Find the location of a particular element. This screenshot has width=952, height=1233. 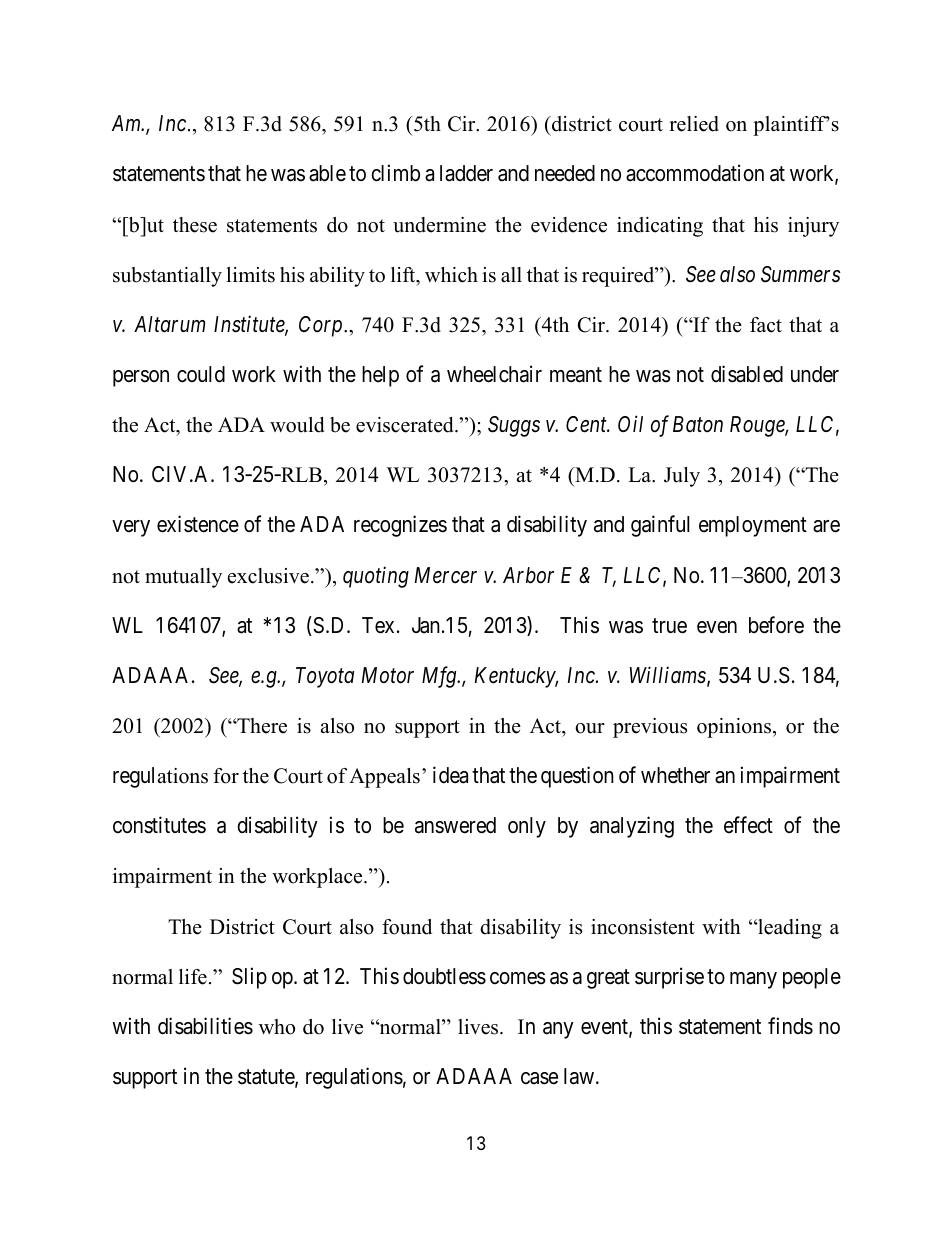

accommodation is located at coordinates (695, 173).
